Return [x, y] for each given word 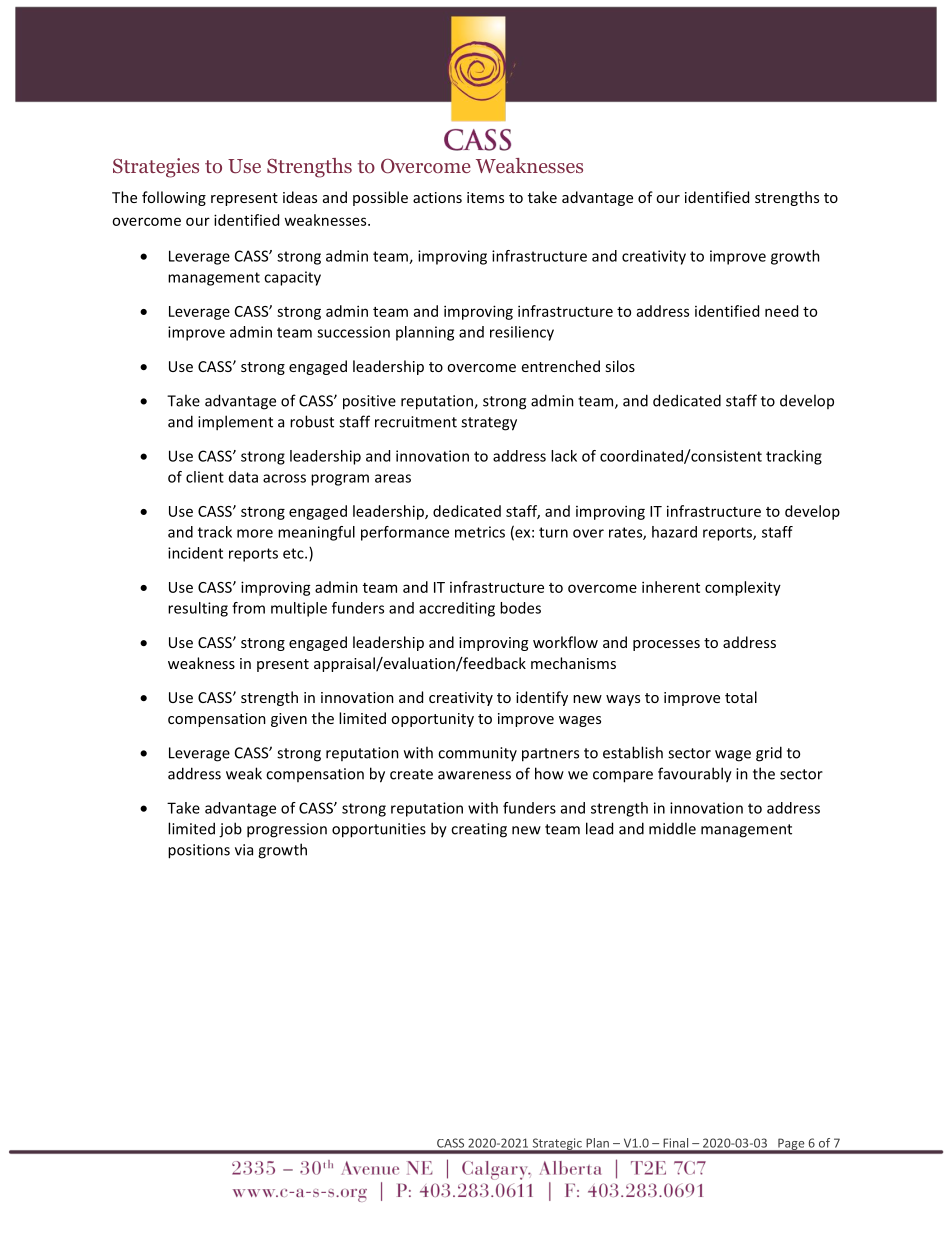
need [781, 311]
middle [672, 828]
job [230, 830]
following [174, 198]
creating [479, 830]
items [485, 197]
